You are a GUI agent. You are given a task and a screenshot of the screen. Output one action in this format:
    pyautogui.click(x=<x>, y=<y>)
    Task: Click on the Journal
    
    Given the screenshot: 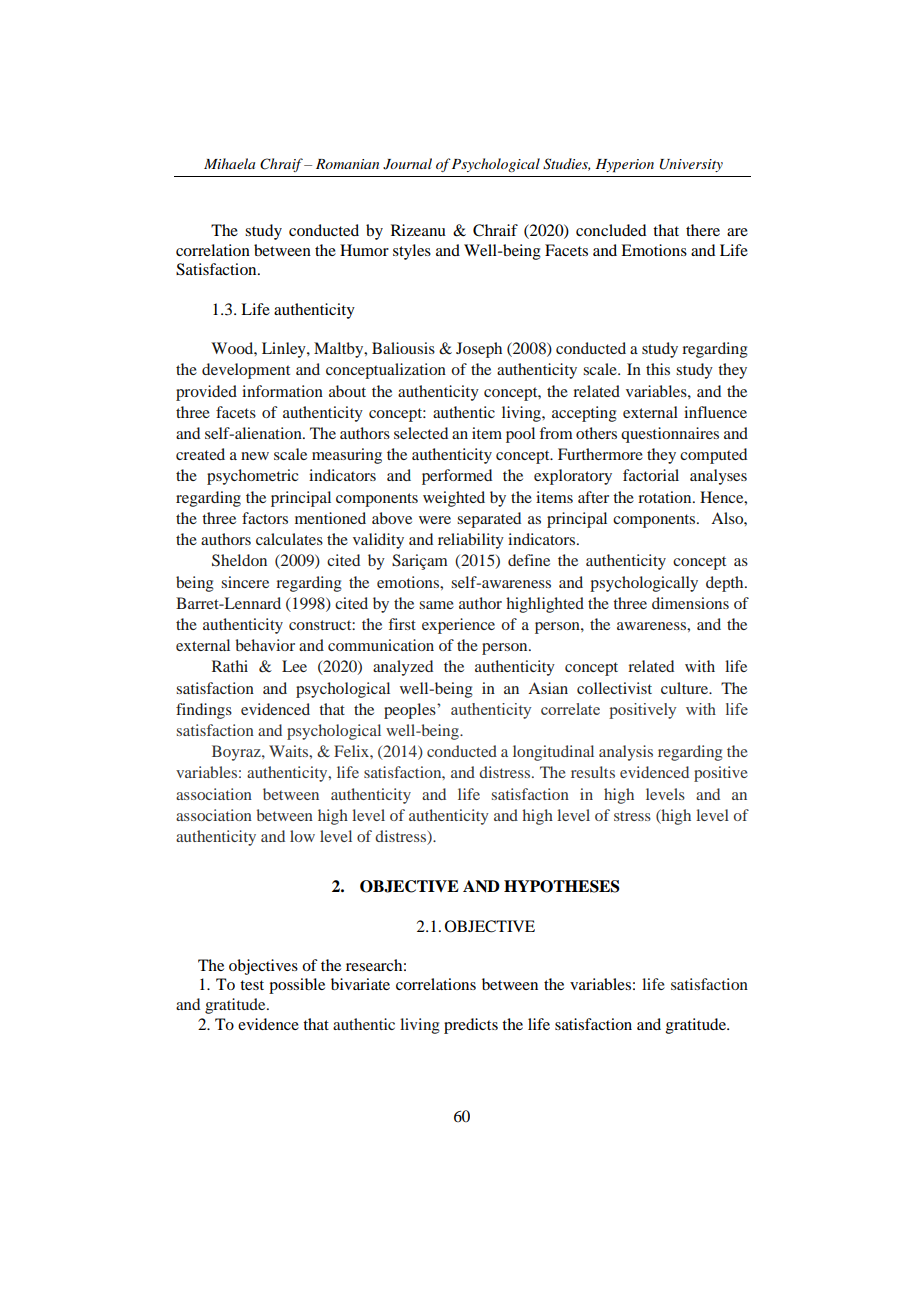 What is the action you would take?
    pyautogui.click(x=407, y=164)
